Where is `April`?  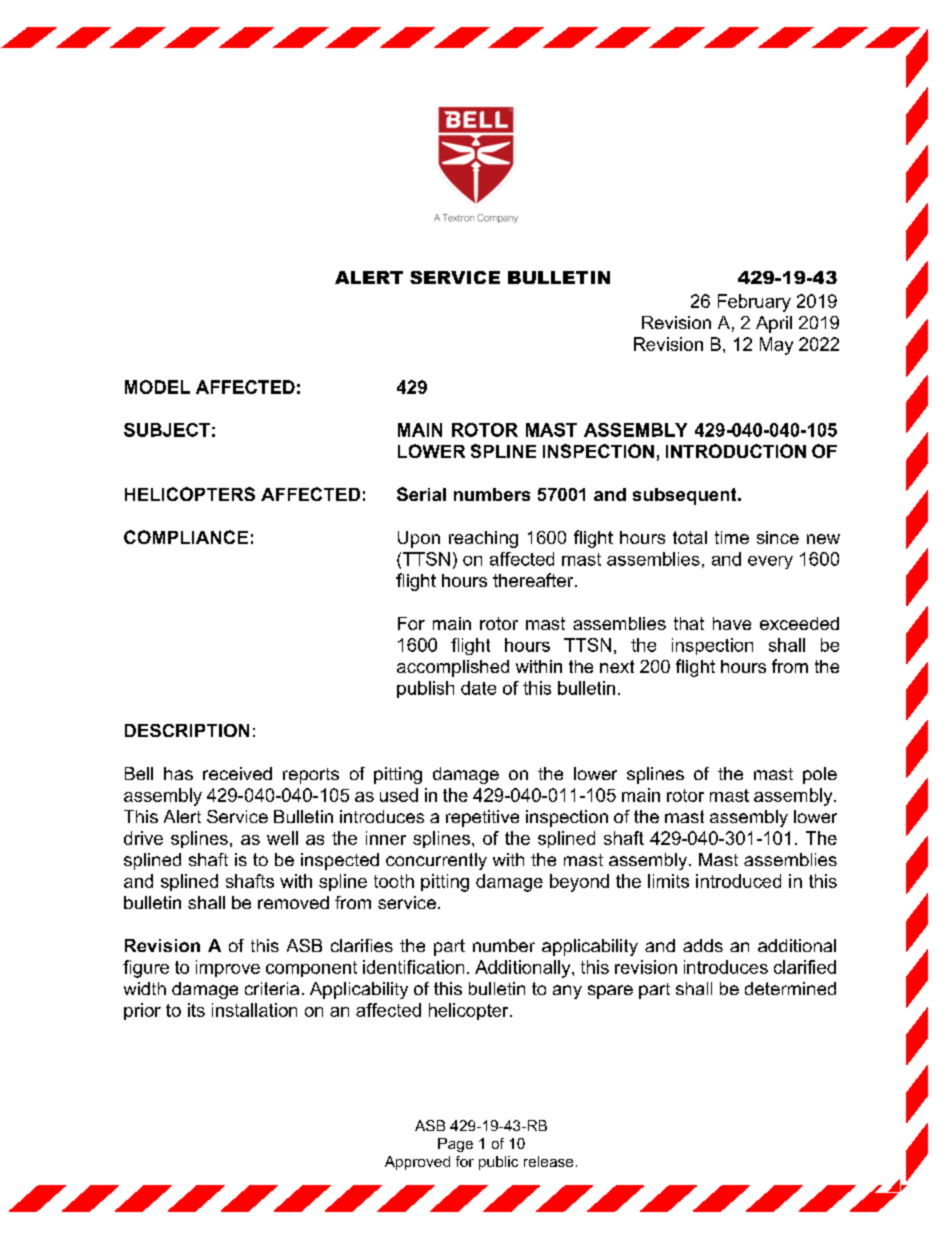 April is located at coordinates (774, 324).
